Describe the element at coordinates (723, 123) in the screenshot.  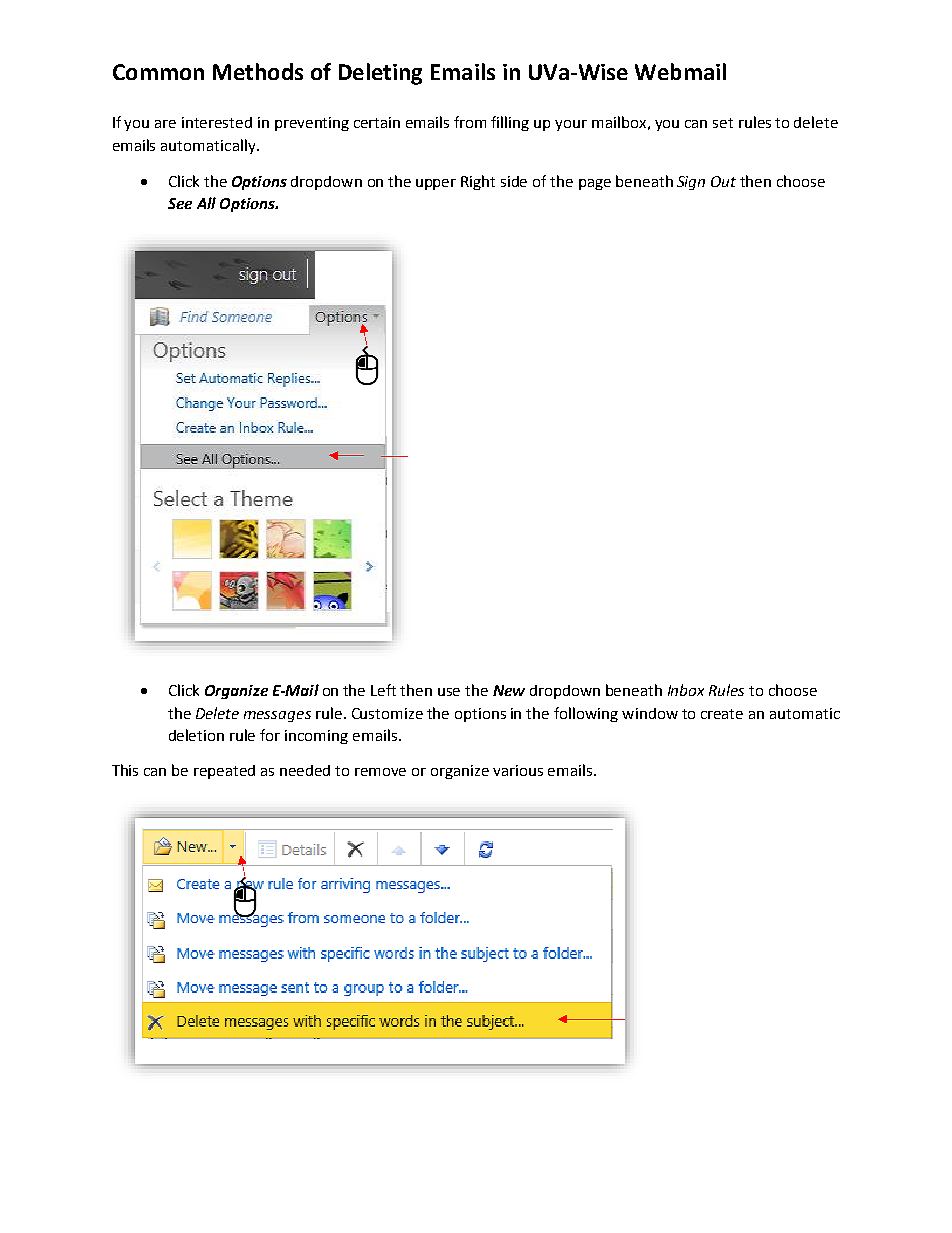
I see `set` at that location.
